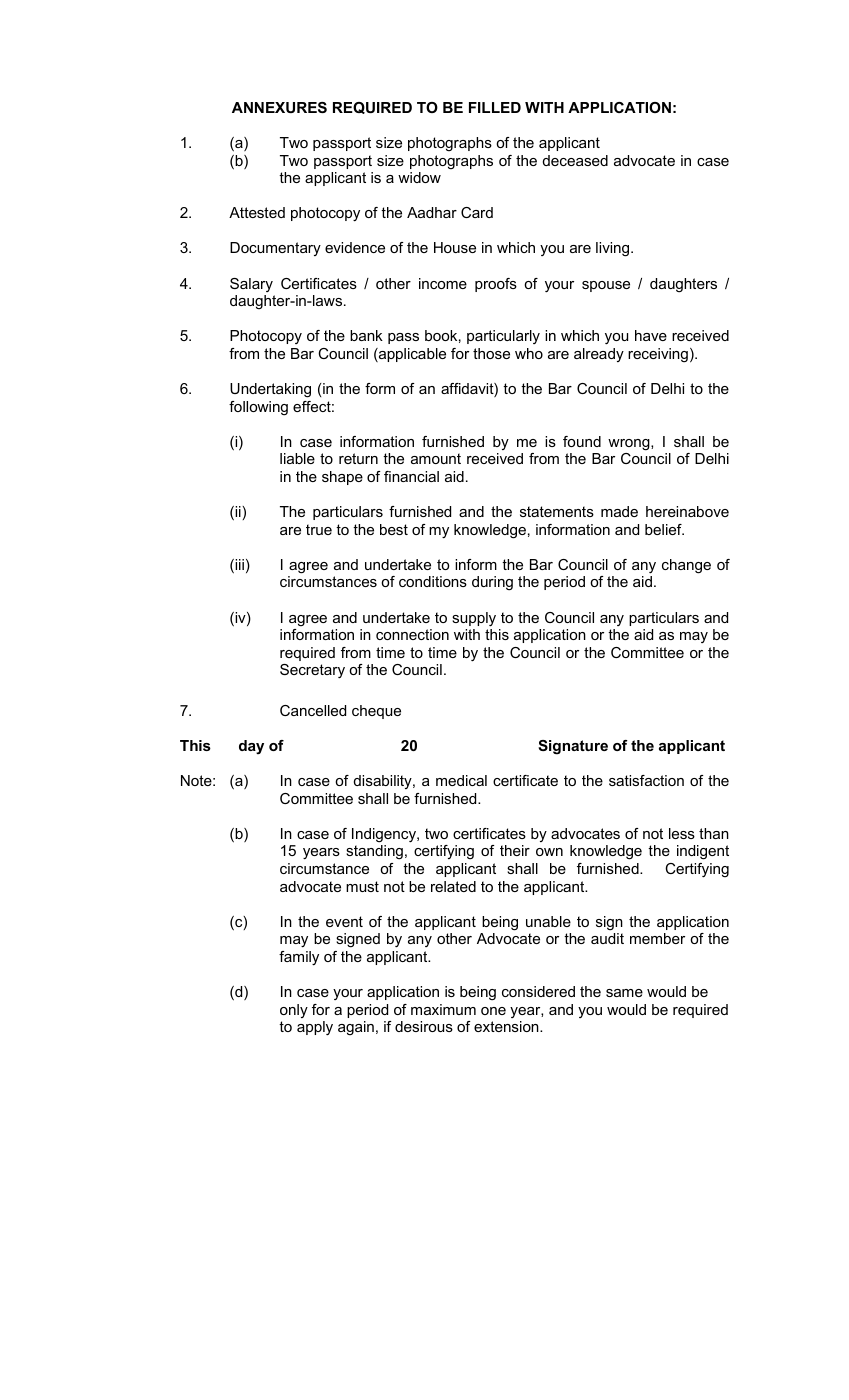  What do you see at coordinates (474, 619) in the screenshot?
I see `supply` at bounding box center [474, 619].
